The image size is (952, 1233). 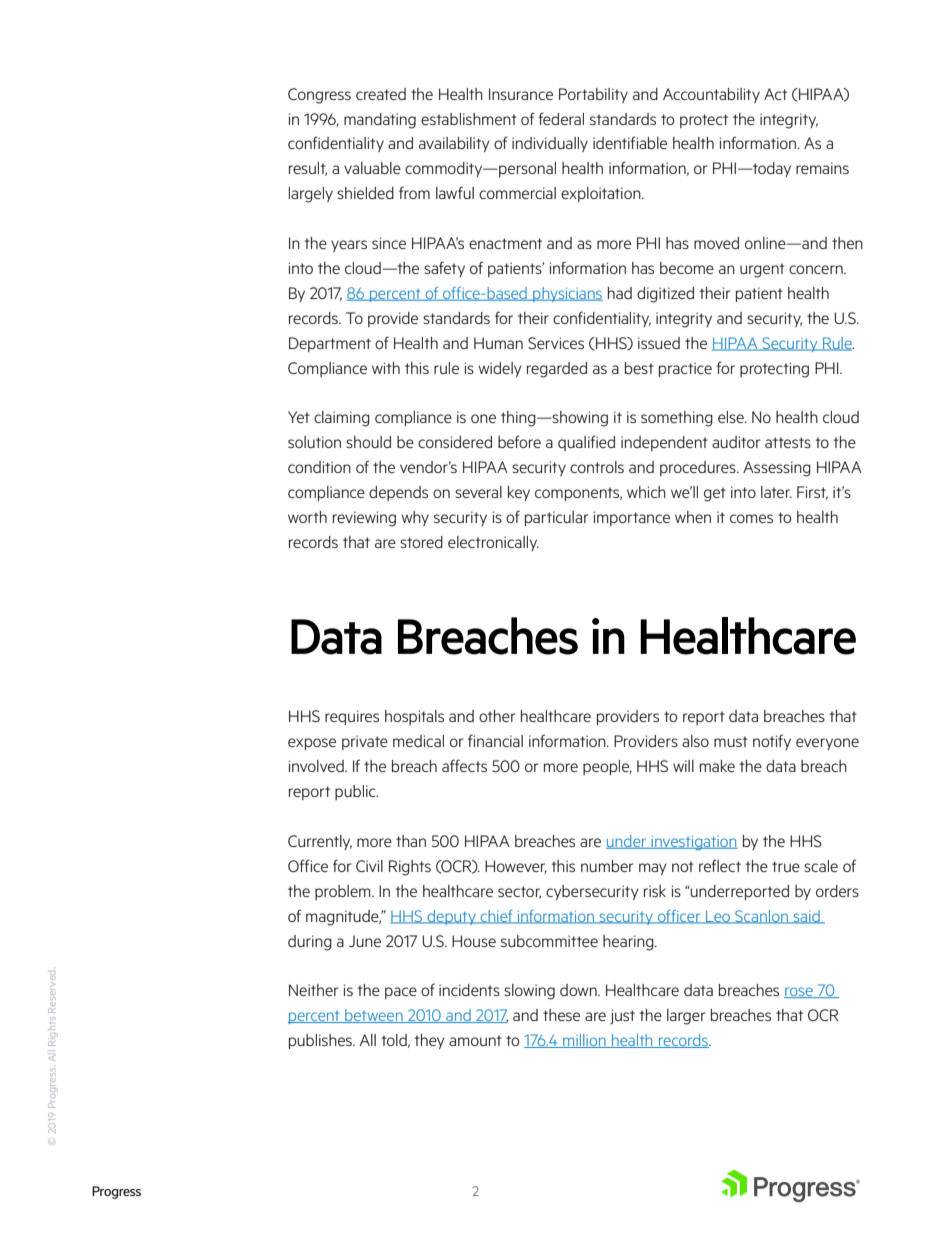 What do you see at coordinates (561, 1015) in the page?
I see `these` at bounding box center [561, 1015].
